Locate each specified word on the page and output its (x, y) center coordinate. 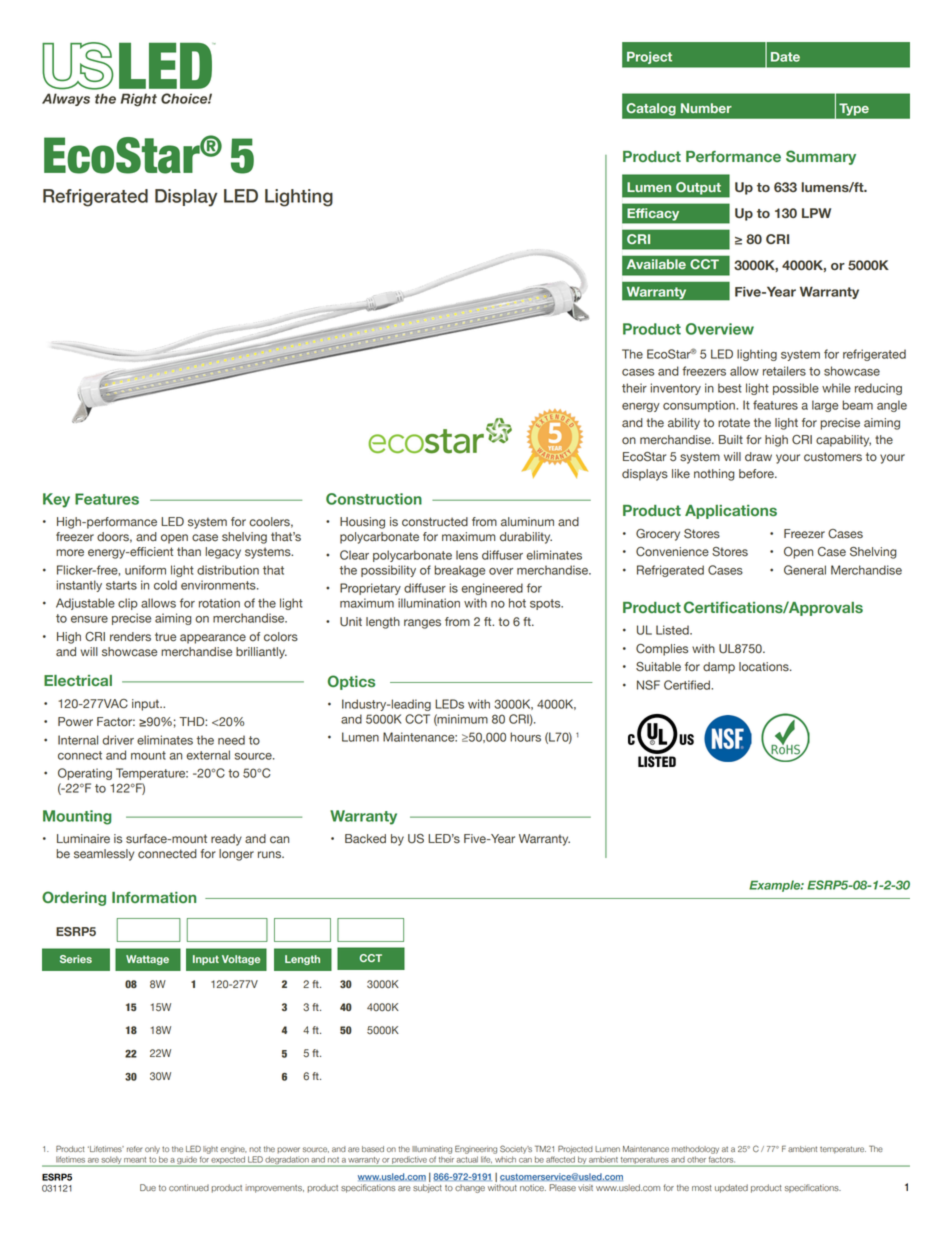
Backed (365, 839)
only (152, 1150)
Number (706, 108)
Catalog (651, 109)
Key (56, 500)
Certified (688, 685)
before (757, 474)
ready (226, 840)
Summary (821, 157)
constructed (435, 522)
